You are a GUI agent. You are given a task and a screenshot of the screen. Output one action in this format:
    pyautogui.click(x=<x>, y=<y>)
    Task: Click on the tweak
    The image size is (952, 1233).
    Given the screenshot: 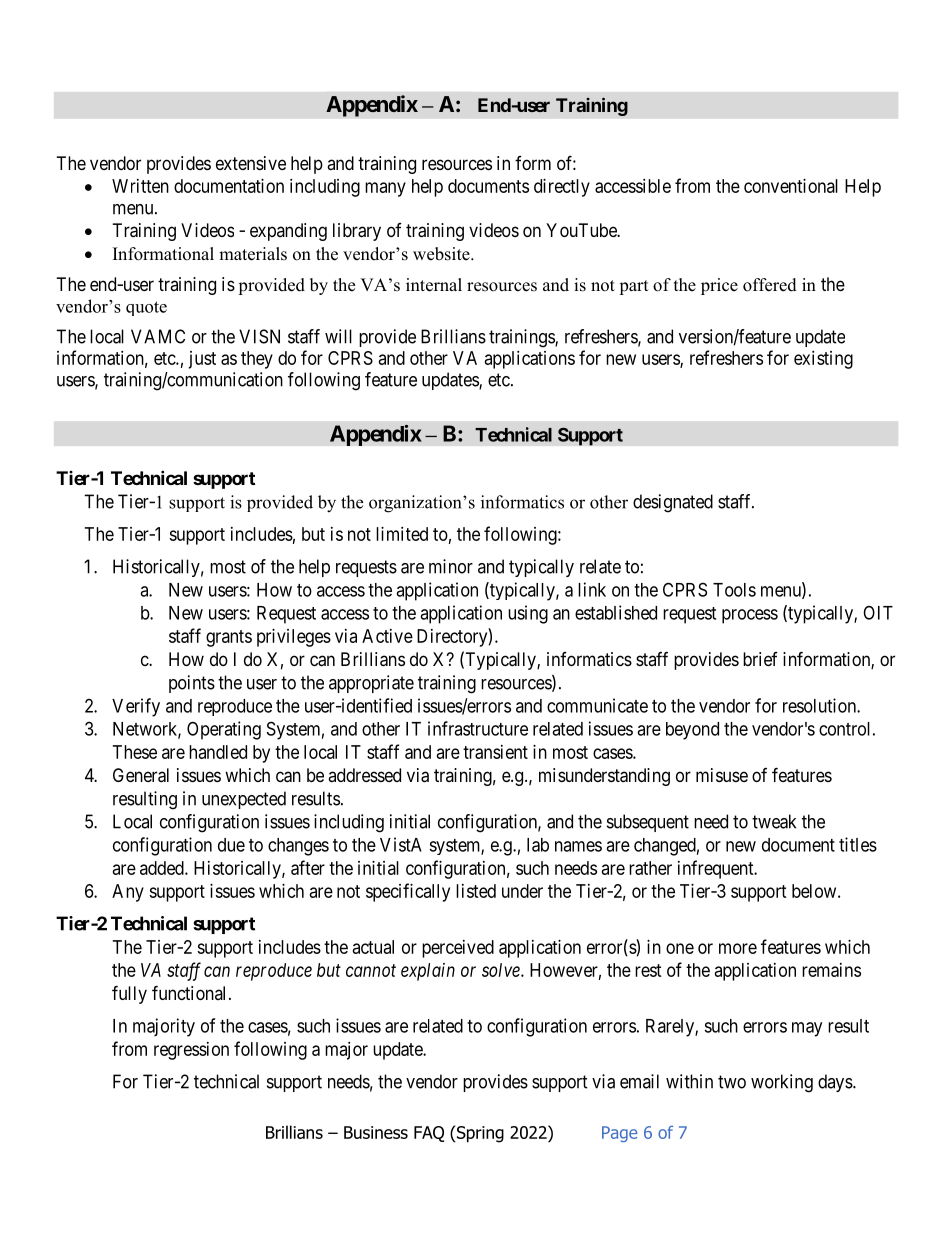 What is the action you would take?
    pyautogui.click(x=774, y=821)
